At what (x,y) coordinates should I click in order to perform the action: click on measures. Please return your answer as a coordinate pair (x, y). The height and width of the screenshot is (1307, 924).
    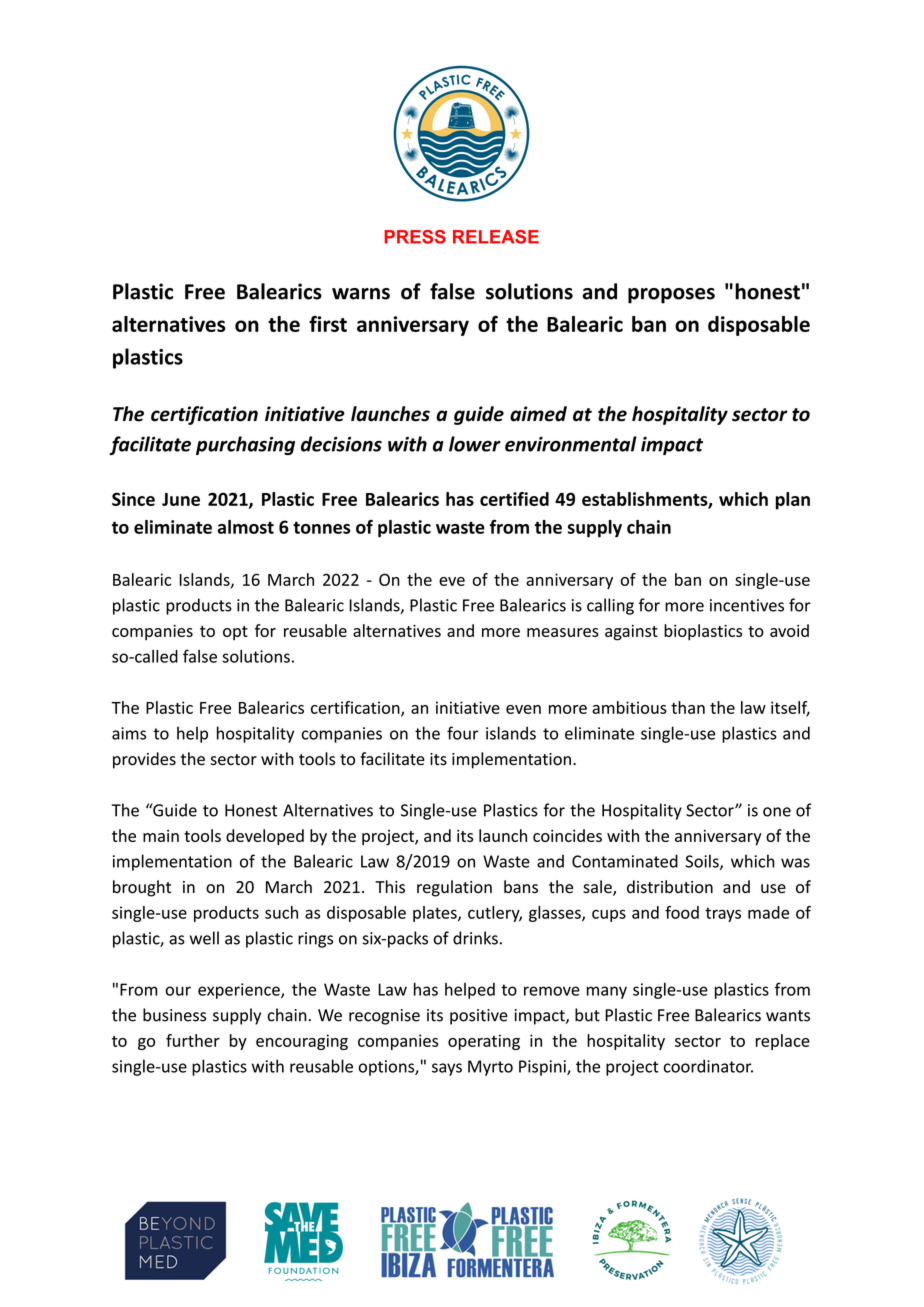
    Looking at the image, I should click on (563, 632).
